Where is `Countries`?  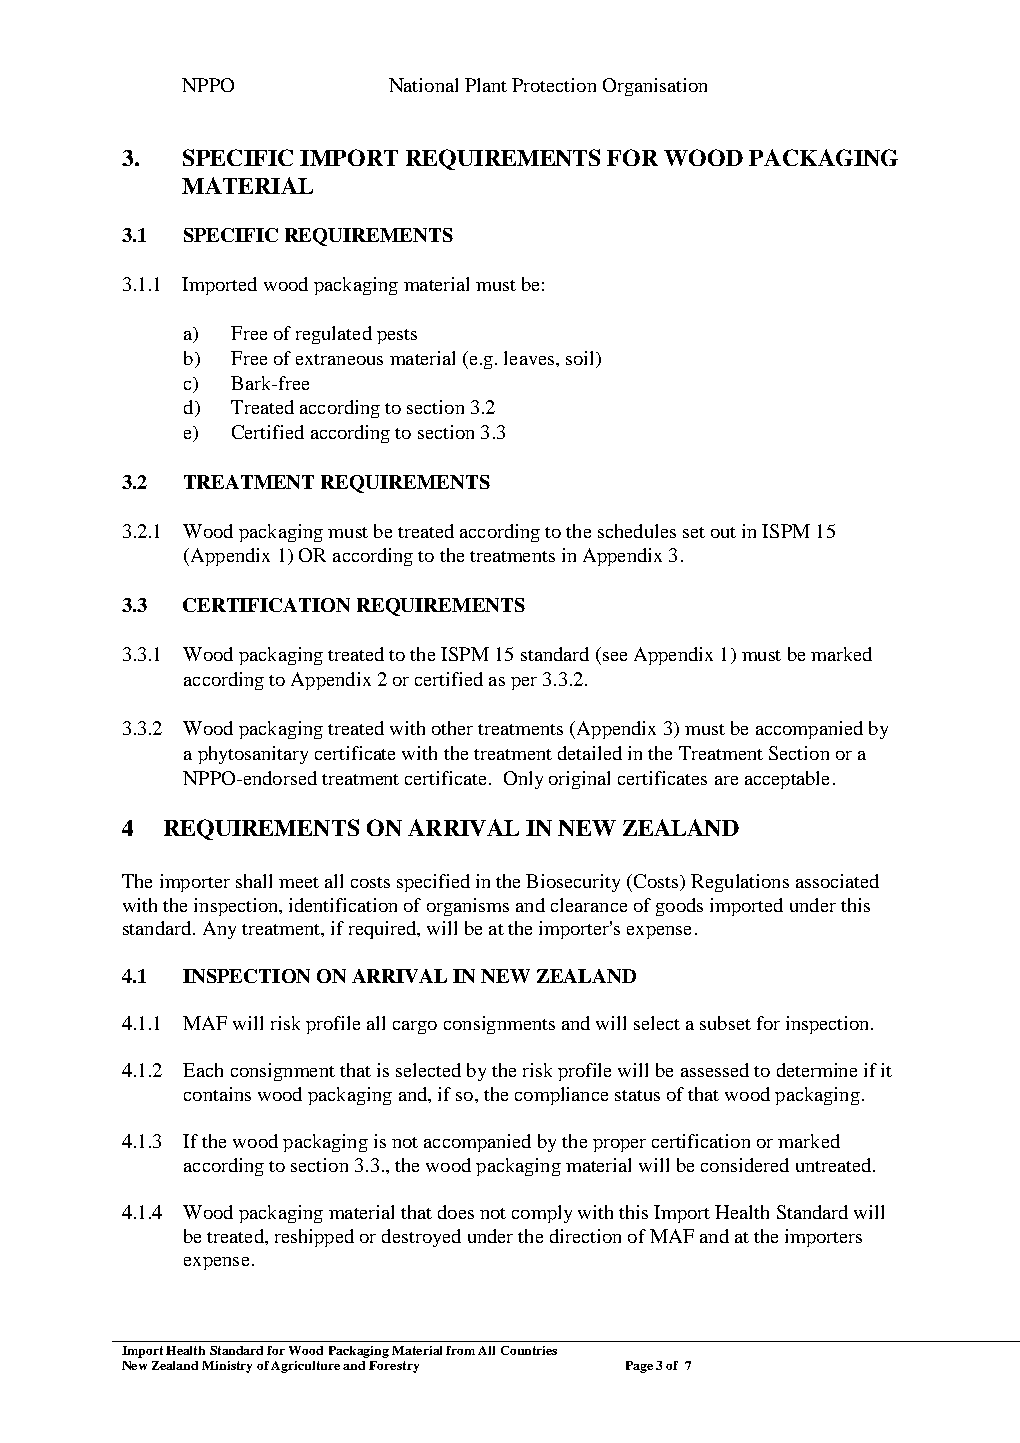 Countries is located at coordinates (529, 1350).
